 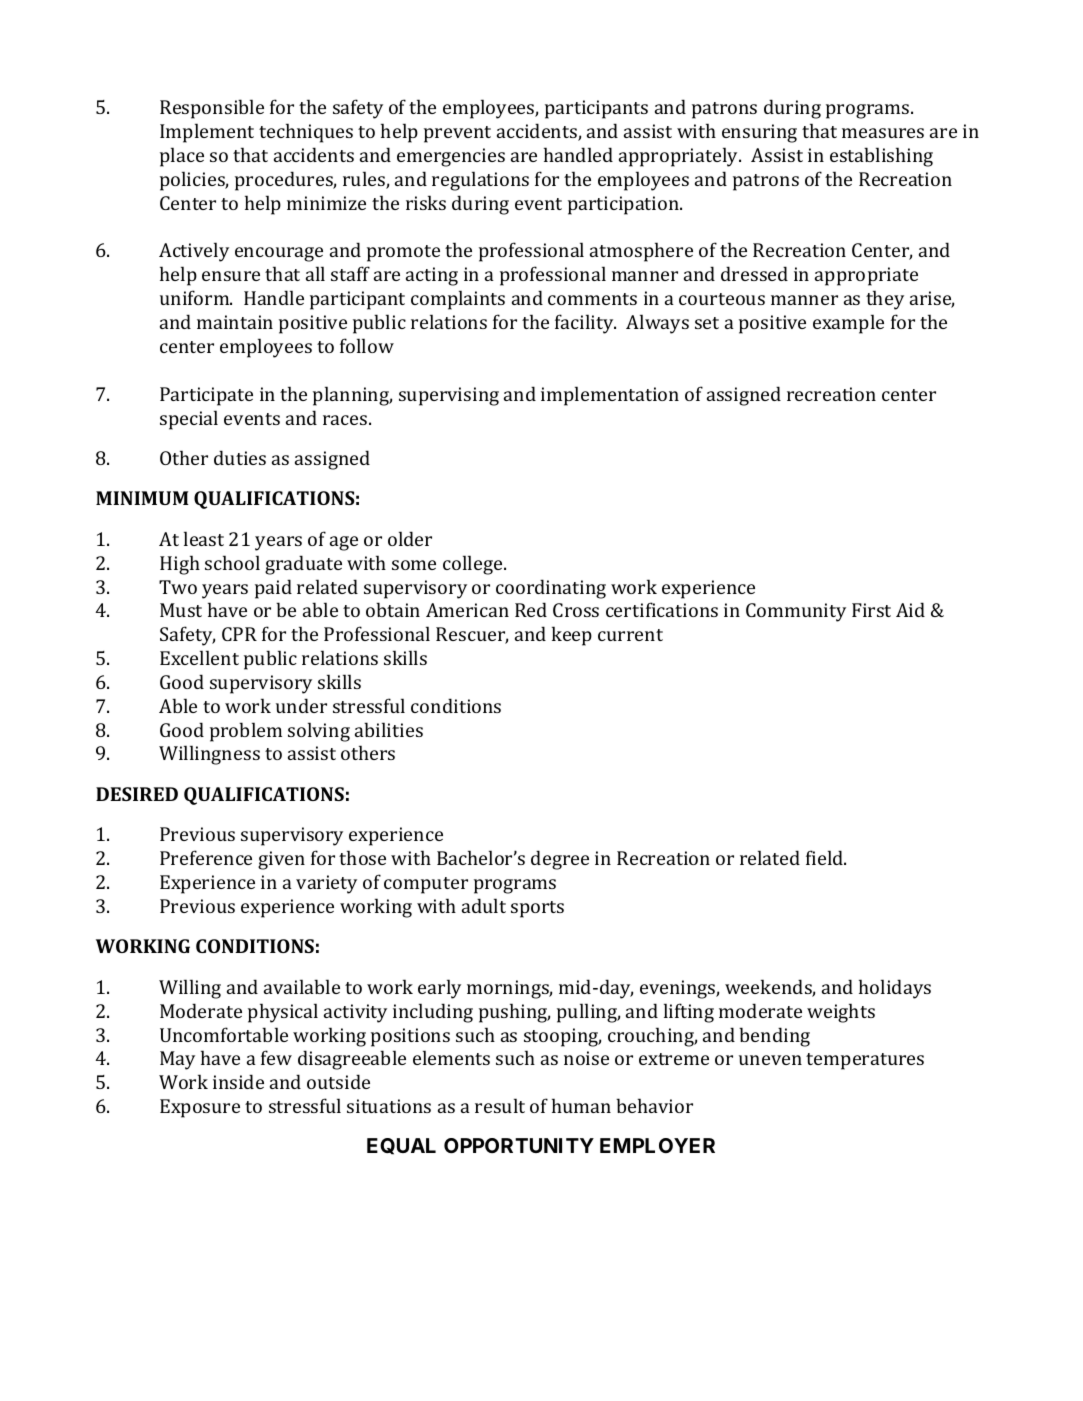 What do you see at coordinates (500, 1105) in the screenshot?
I see `result` at bounding box center [500, 1105].
